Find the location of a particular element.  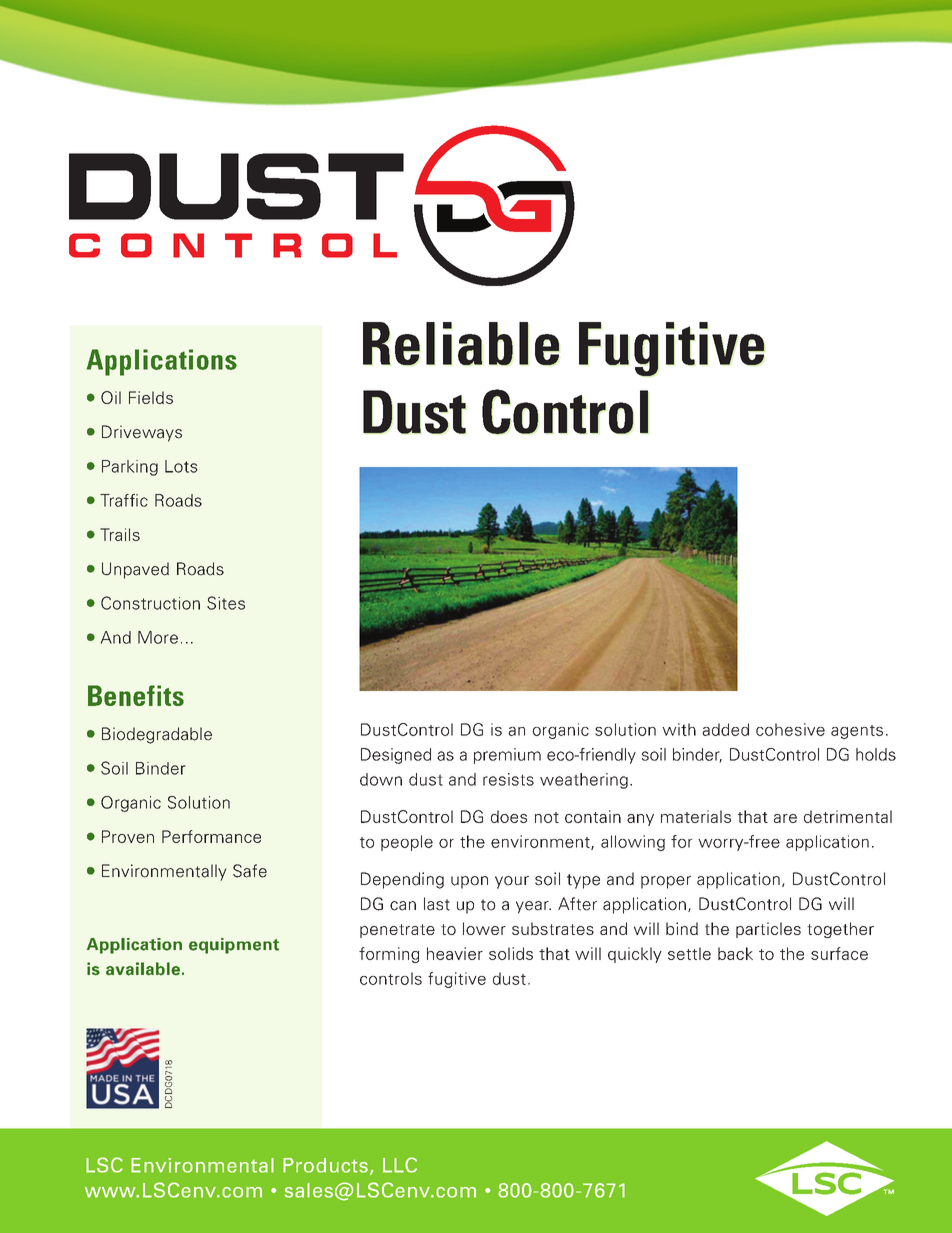

Biodegradable is located at coordinates (157, 735).
